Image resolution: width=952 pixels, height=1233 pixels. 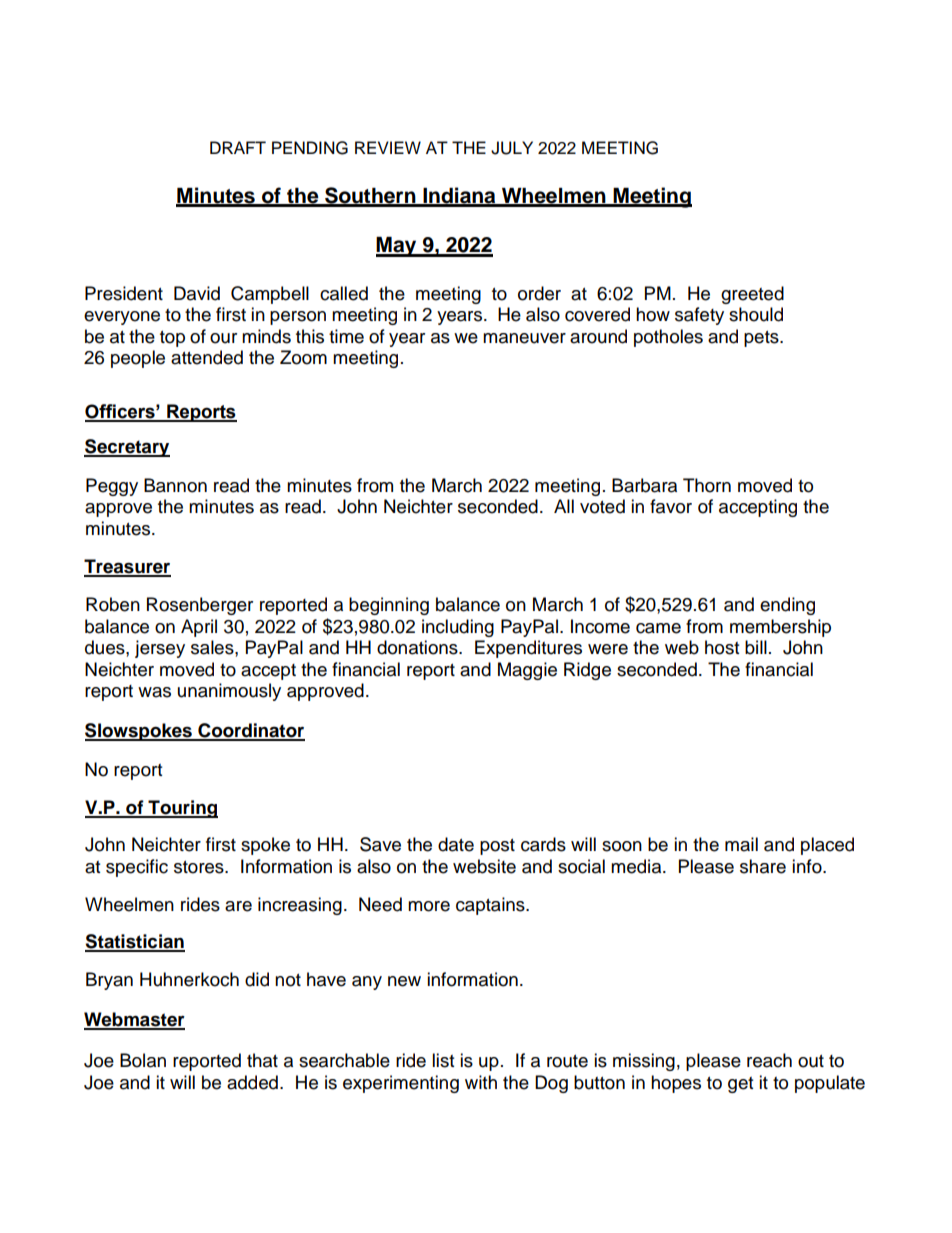 I want to click on attended, so click(x=207, y=357).
